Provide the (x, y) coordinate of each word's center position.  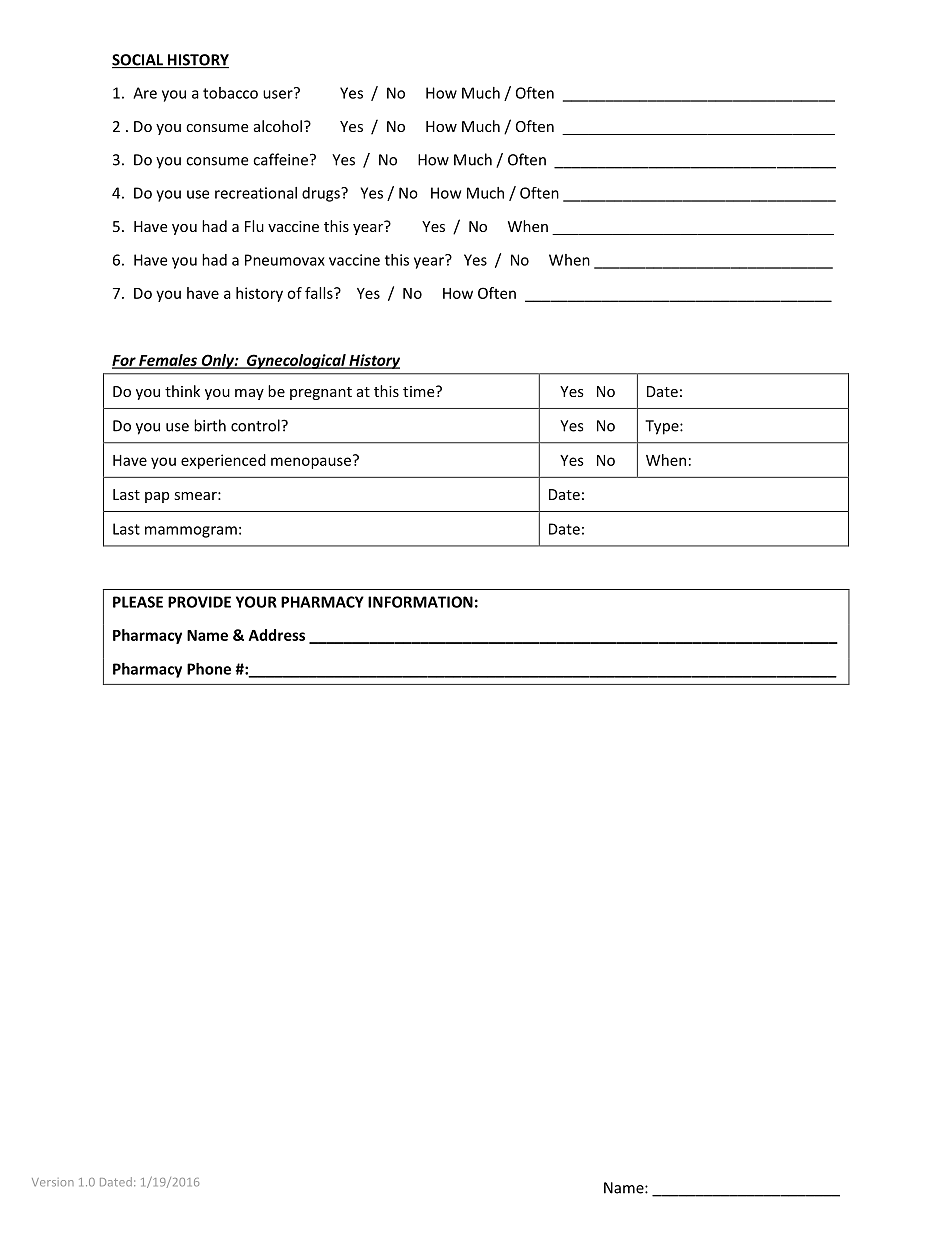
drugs (322, 194)
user (279, 93)
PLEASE (138, 602)
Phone (209, 669)
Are (145, 93)
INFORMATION (420, 602)
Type (663, 427)
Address (277, 635)
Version (53, 1182)
